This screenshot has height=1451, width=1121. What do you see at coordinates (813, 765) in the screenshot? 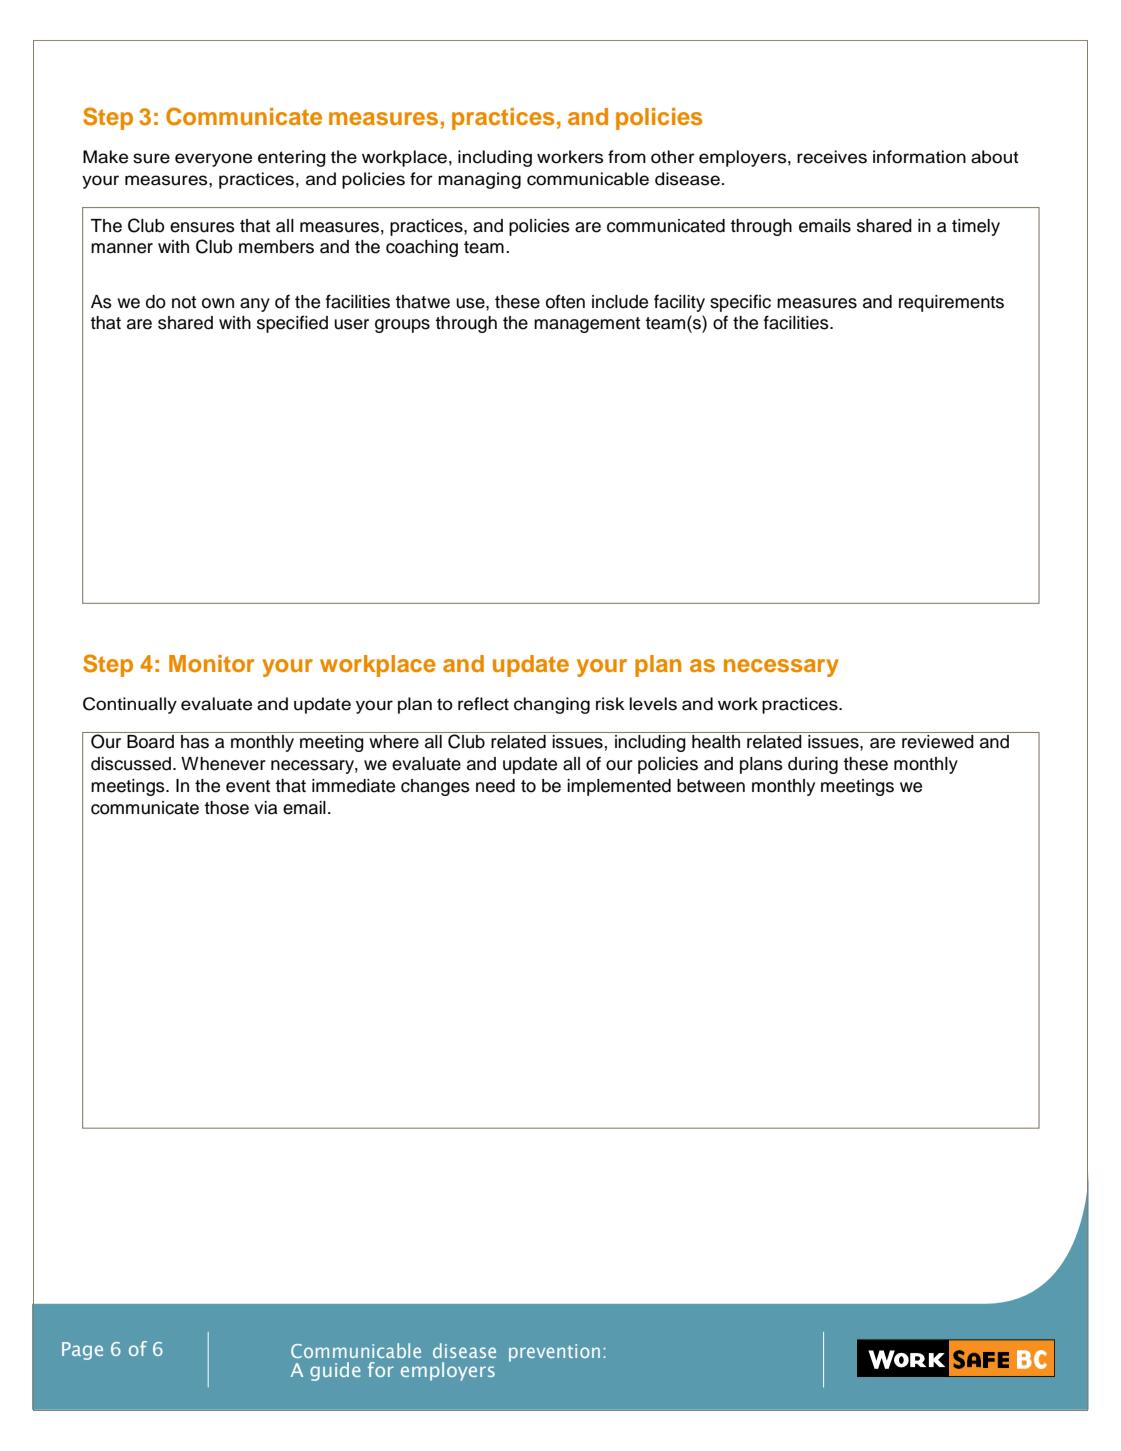
I see `during` at bounding box center [813, 765].
